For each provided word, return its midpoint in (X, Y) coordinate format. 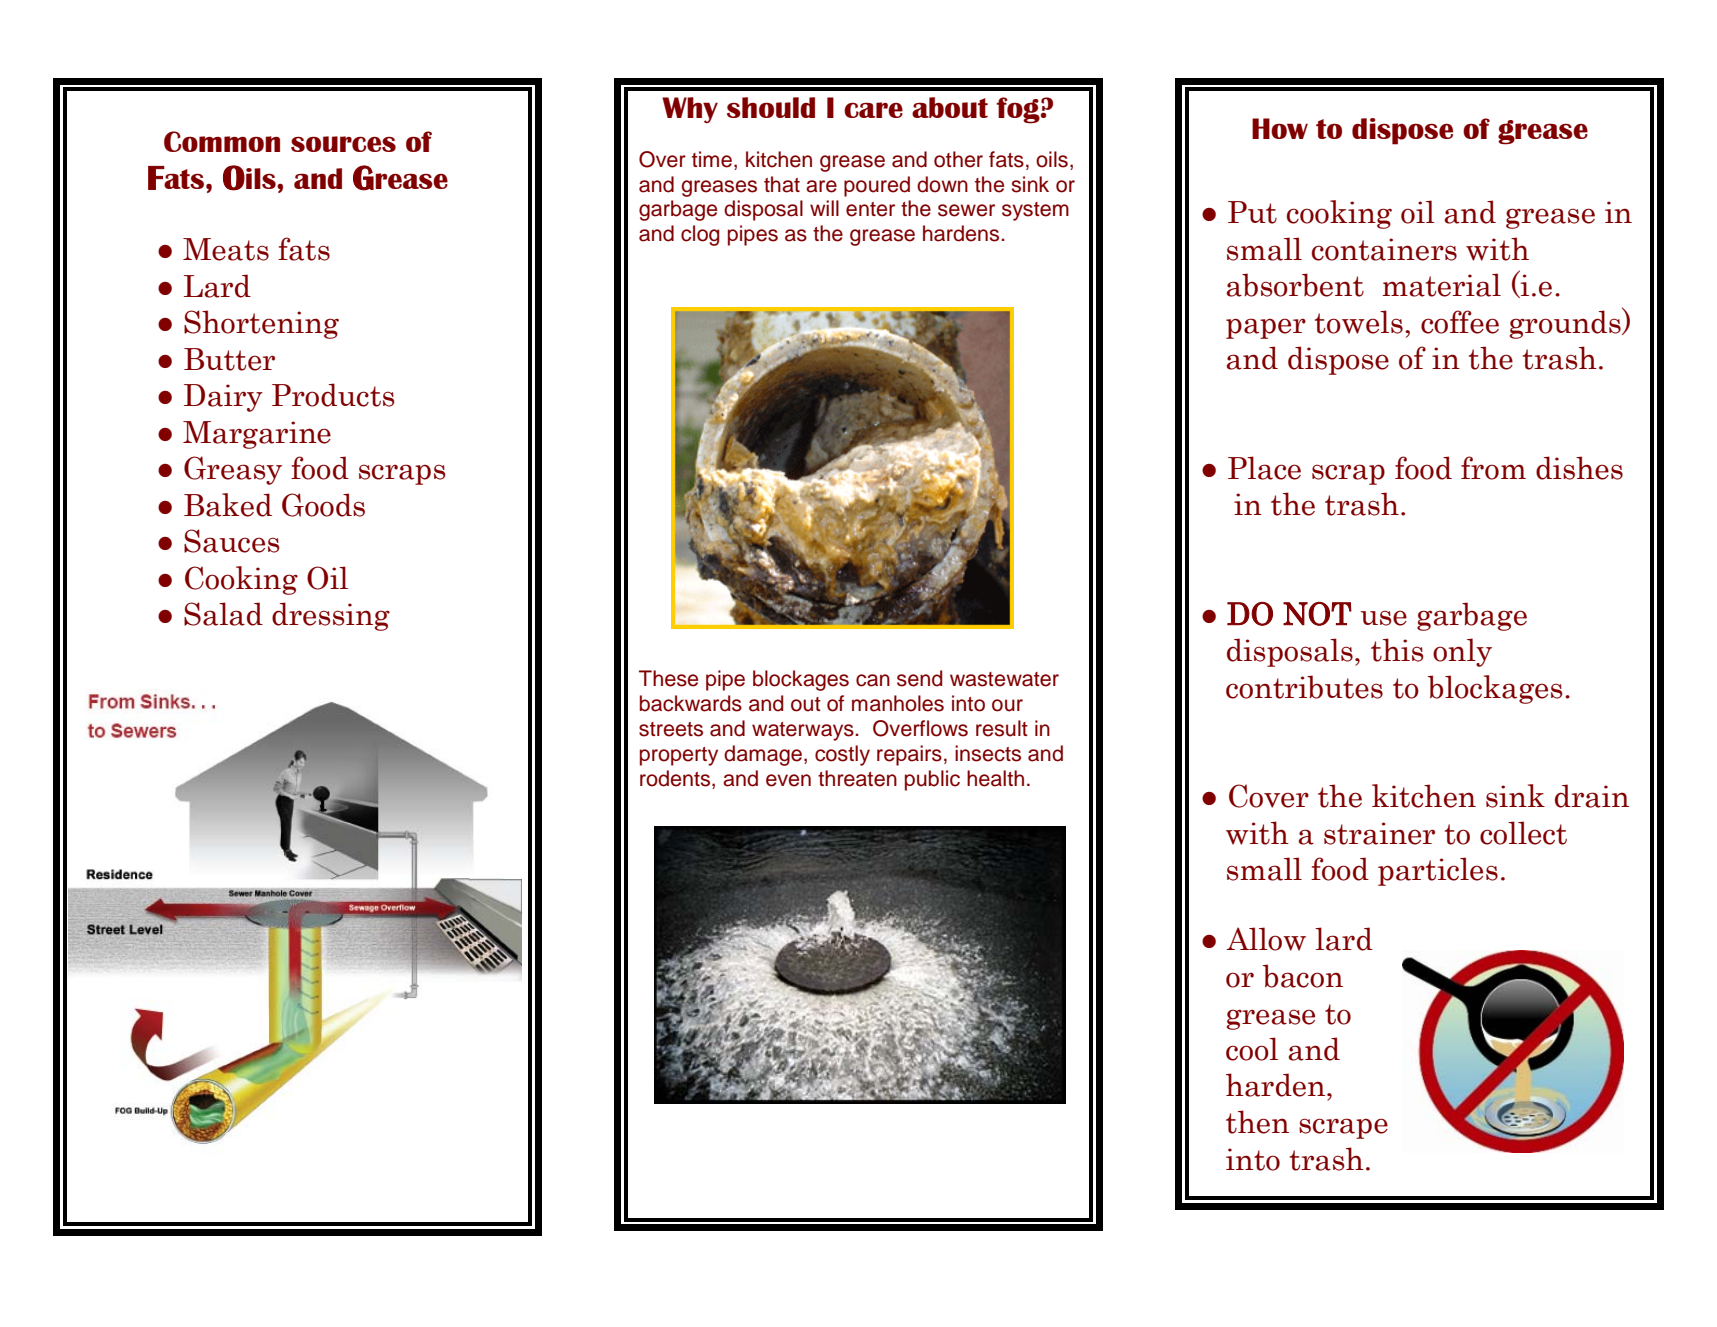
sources (343, 144)
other (958, 159)
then (1257, 1122)
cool (1252, 1049)
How (1280, 128)
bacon (1303, 976)
